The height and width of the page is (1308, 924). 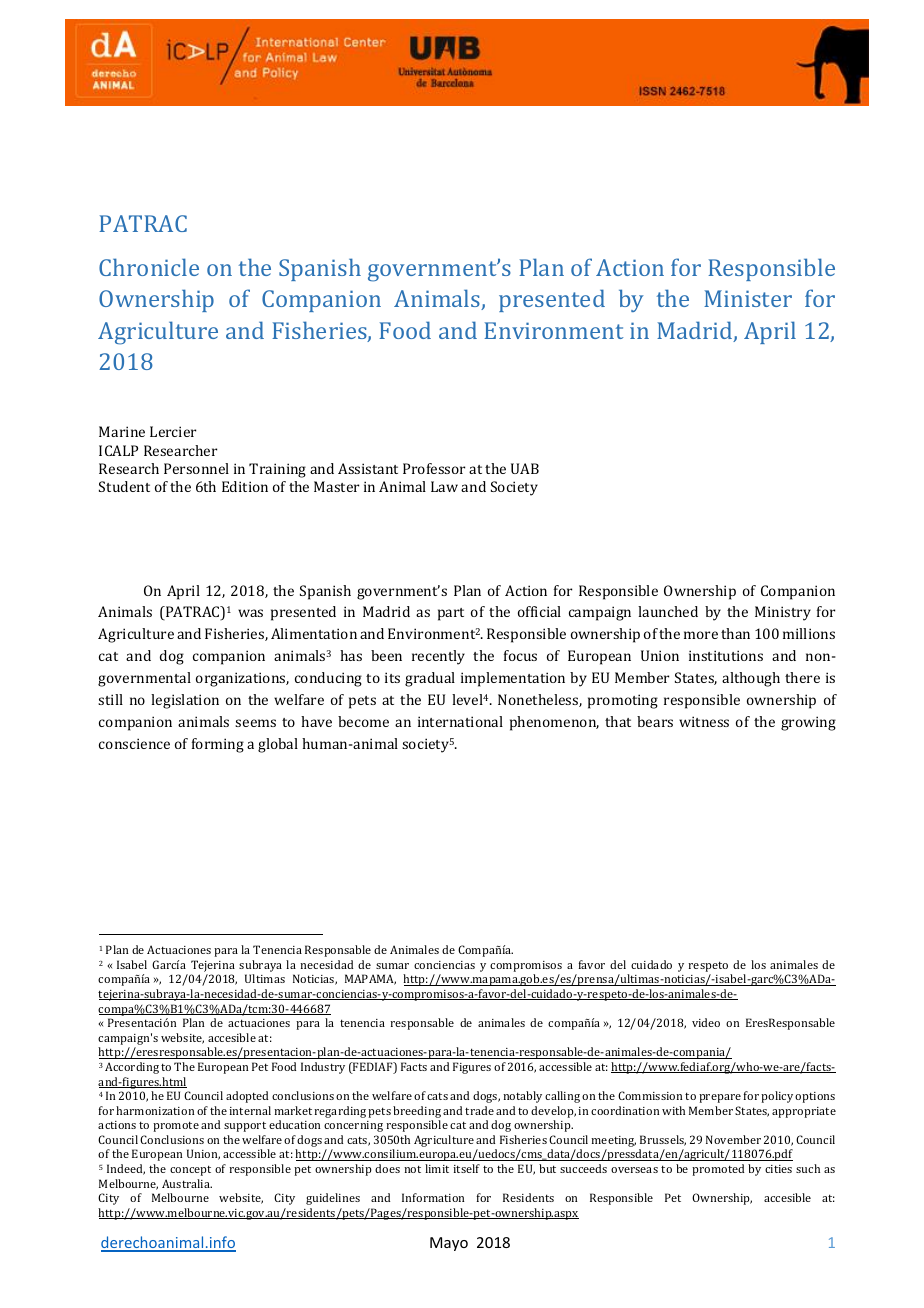 What do you see at coordinates (704, 721) in the page?
I see `witness` at bounding box center [704, 721].
